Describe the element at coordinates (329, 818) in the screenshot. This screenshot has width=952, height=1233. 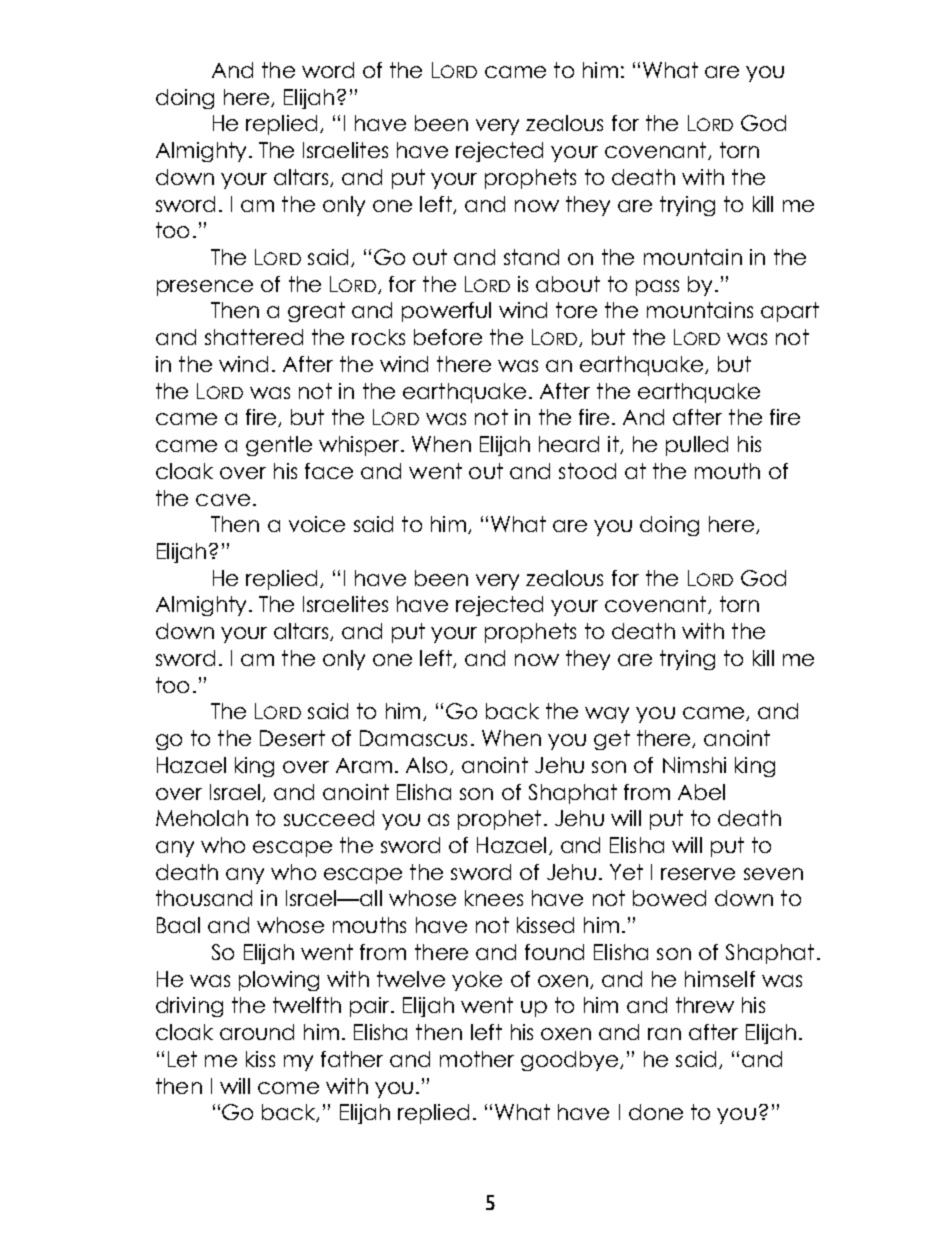
I see `succeed` at that location.
